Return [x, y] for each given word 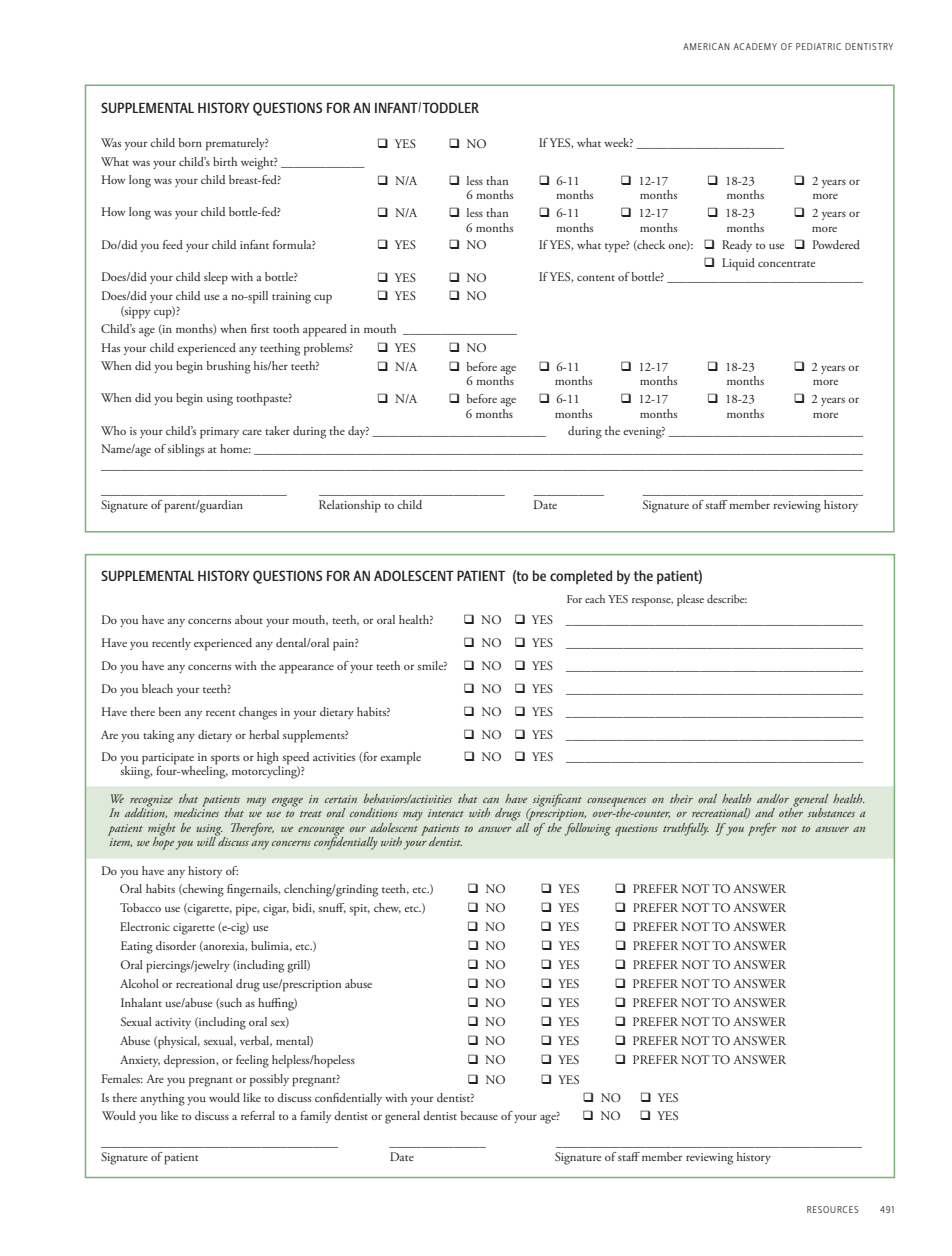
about [249, 619]
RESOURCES [832, 1209]
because [479, 1115]
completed [581, 577]
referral [258, 1115]
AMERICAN [706, 46]
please [690, 600]
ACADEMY [755, 46]
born [190, 142]
